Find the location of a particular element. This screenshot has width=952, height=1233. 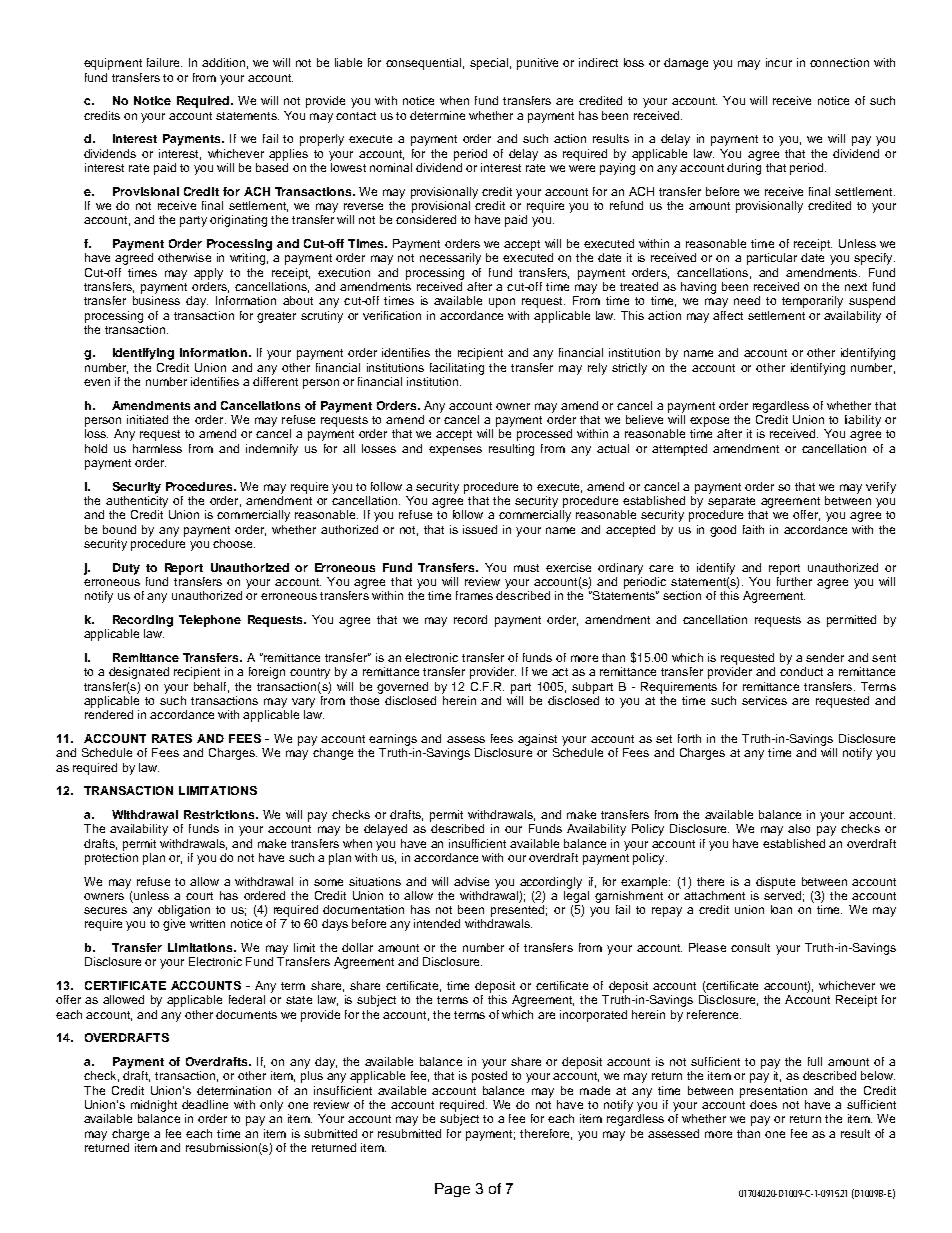

services is located at coordinates (764, 700).
